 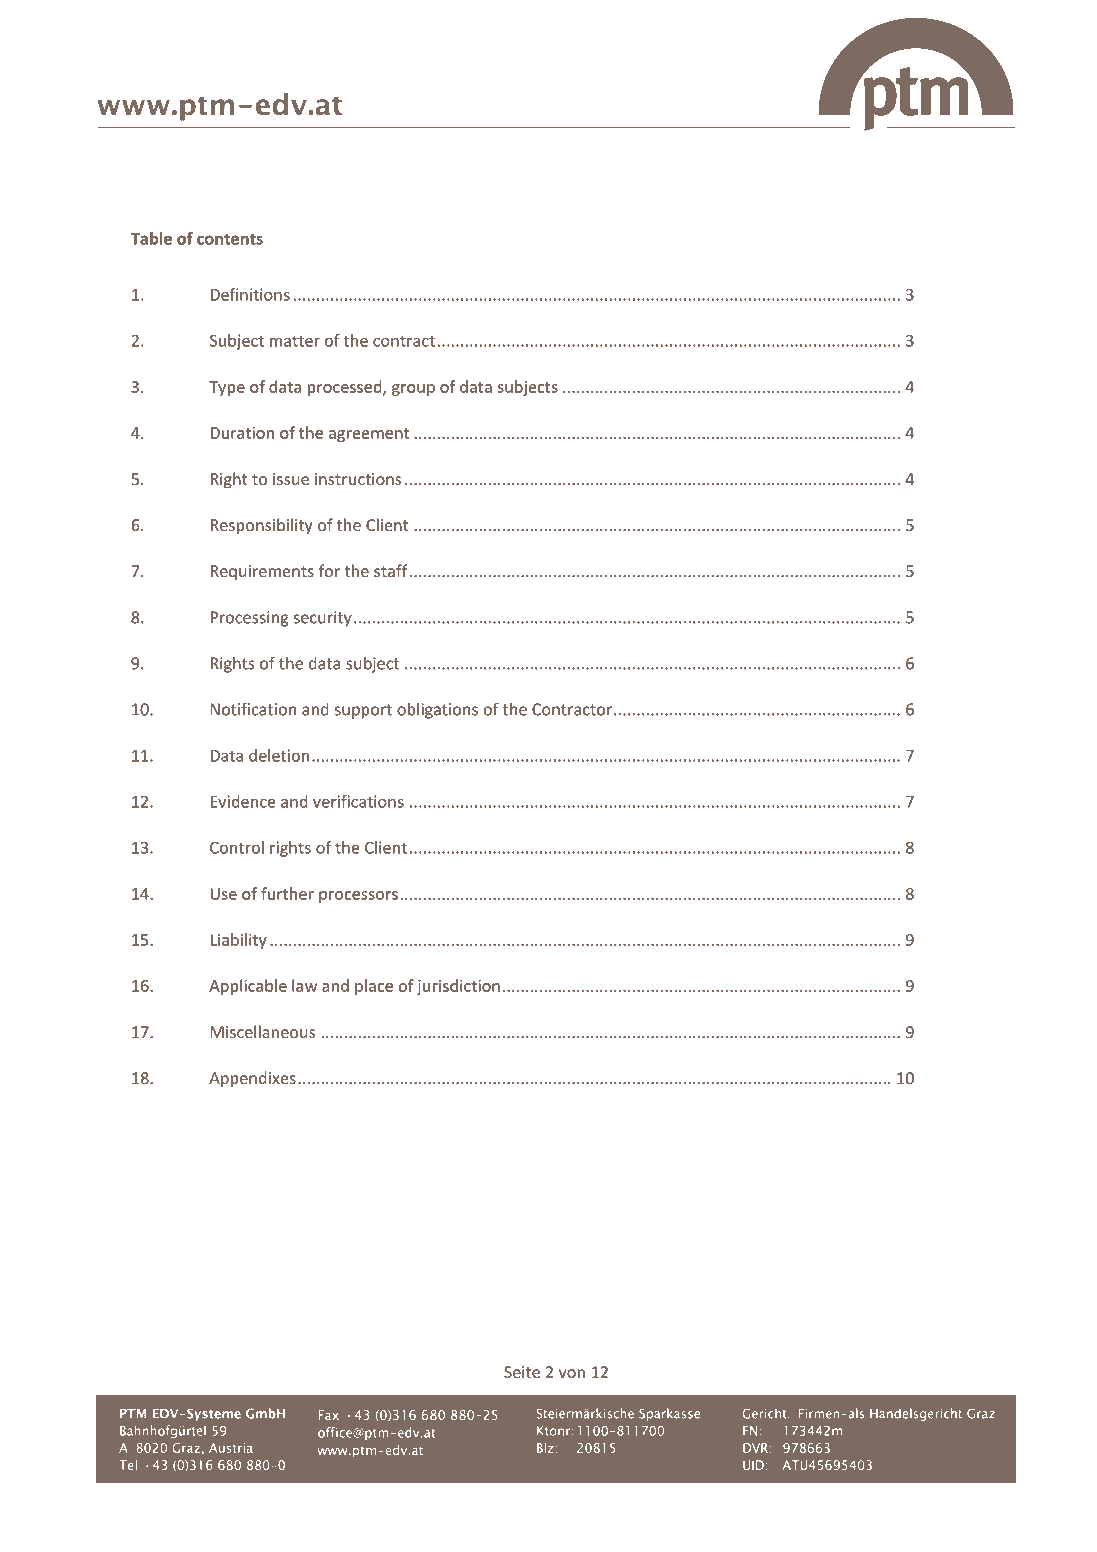 What do you see at coordinates (413, 390) in the page?
I see `group` at bounding box center [413, 390].
